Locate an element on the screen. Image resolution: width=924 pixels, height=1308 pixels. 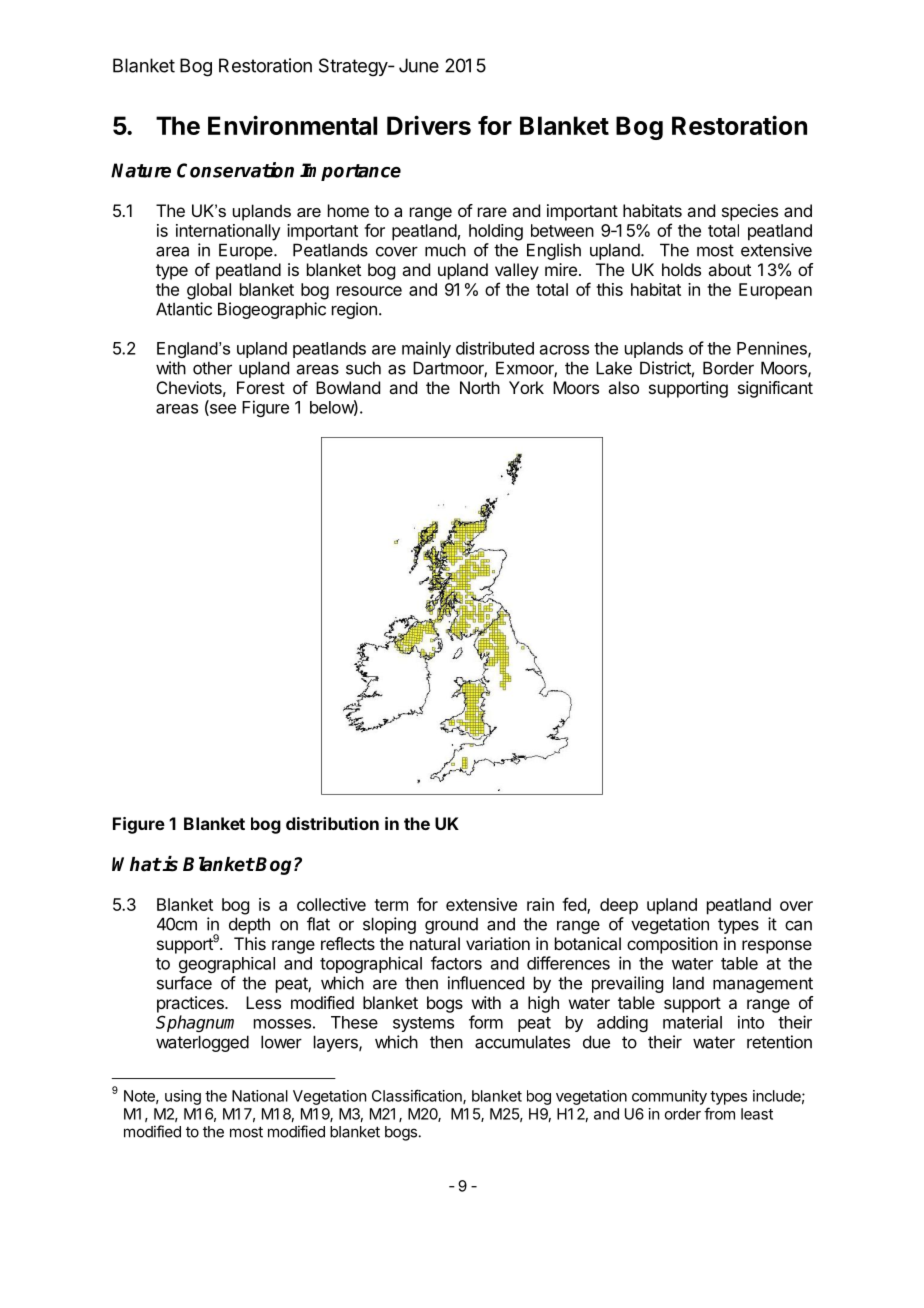
deep is located at coordinates (619, 906).
